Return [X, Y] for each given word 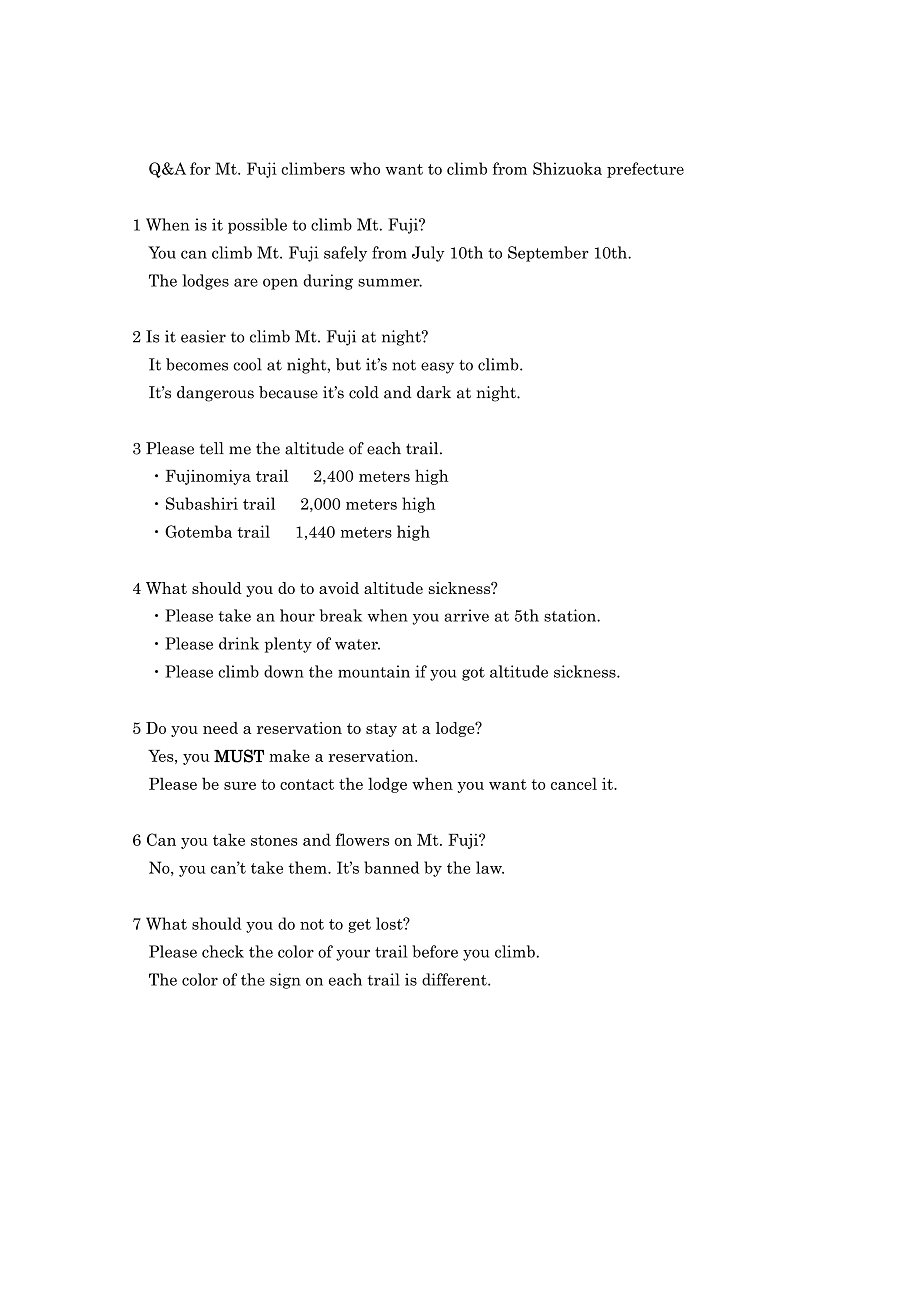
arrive [466, 615]
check [223, 951]
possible [257, 226]
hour [297, 615]
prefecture [645, 170]
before [435, 951]
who [365, 168]
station [571, 615]
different [455, 979]
